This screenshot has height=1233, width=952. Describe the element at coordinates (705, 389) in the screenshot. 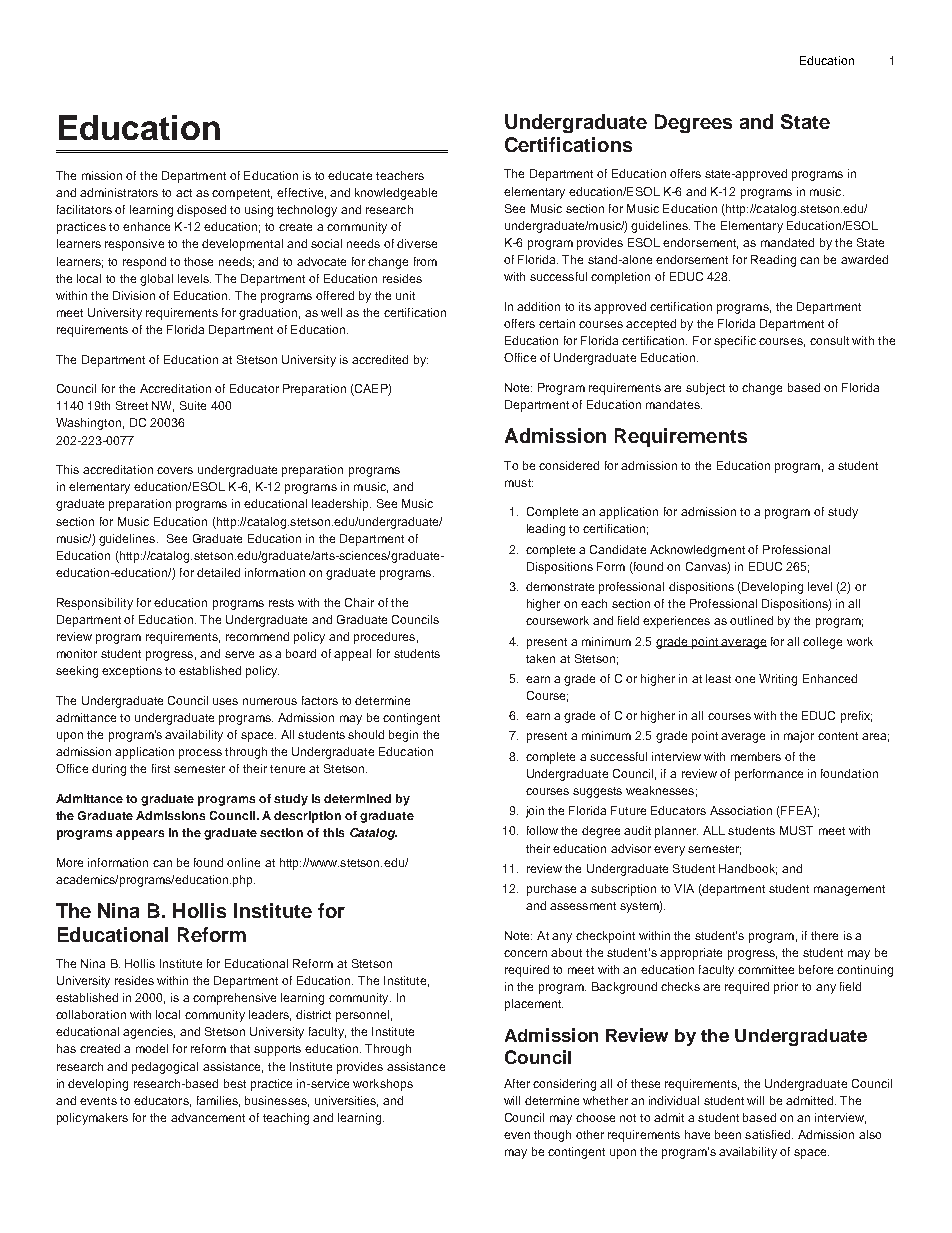

I see `subject` at that location.
